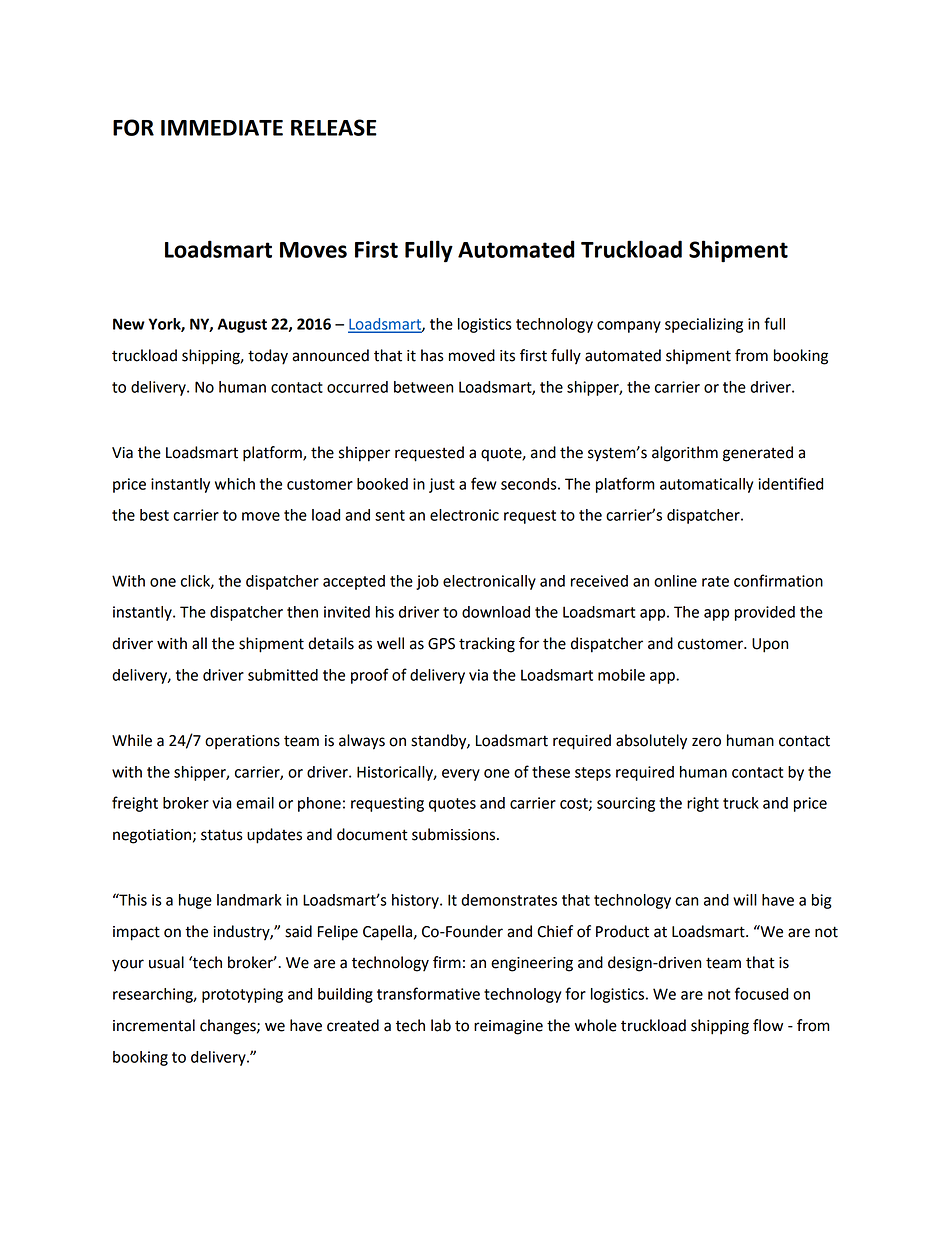  What do you see at coordinates (461, 775) in the screenshot?
I see `every` at bounding box center [461, 775].
